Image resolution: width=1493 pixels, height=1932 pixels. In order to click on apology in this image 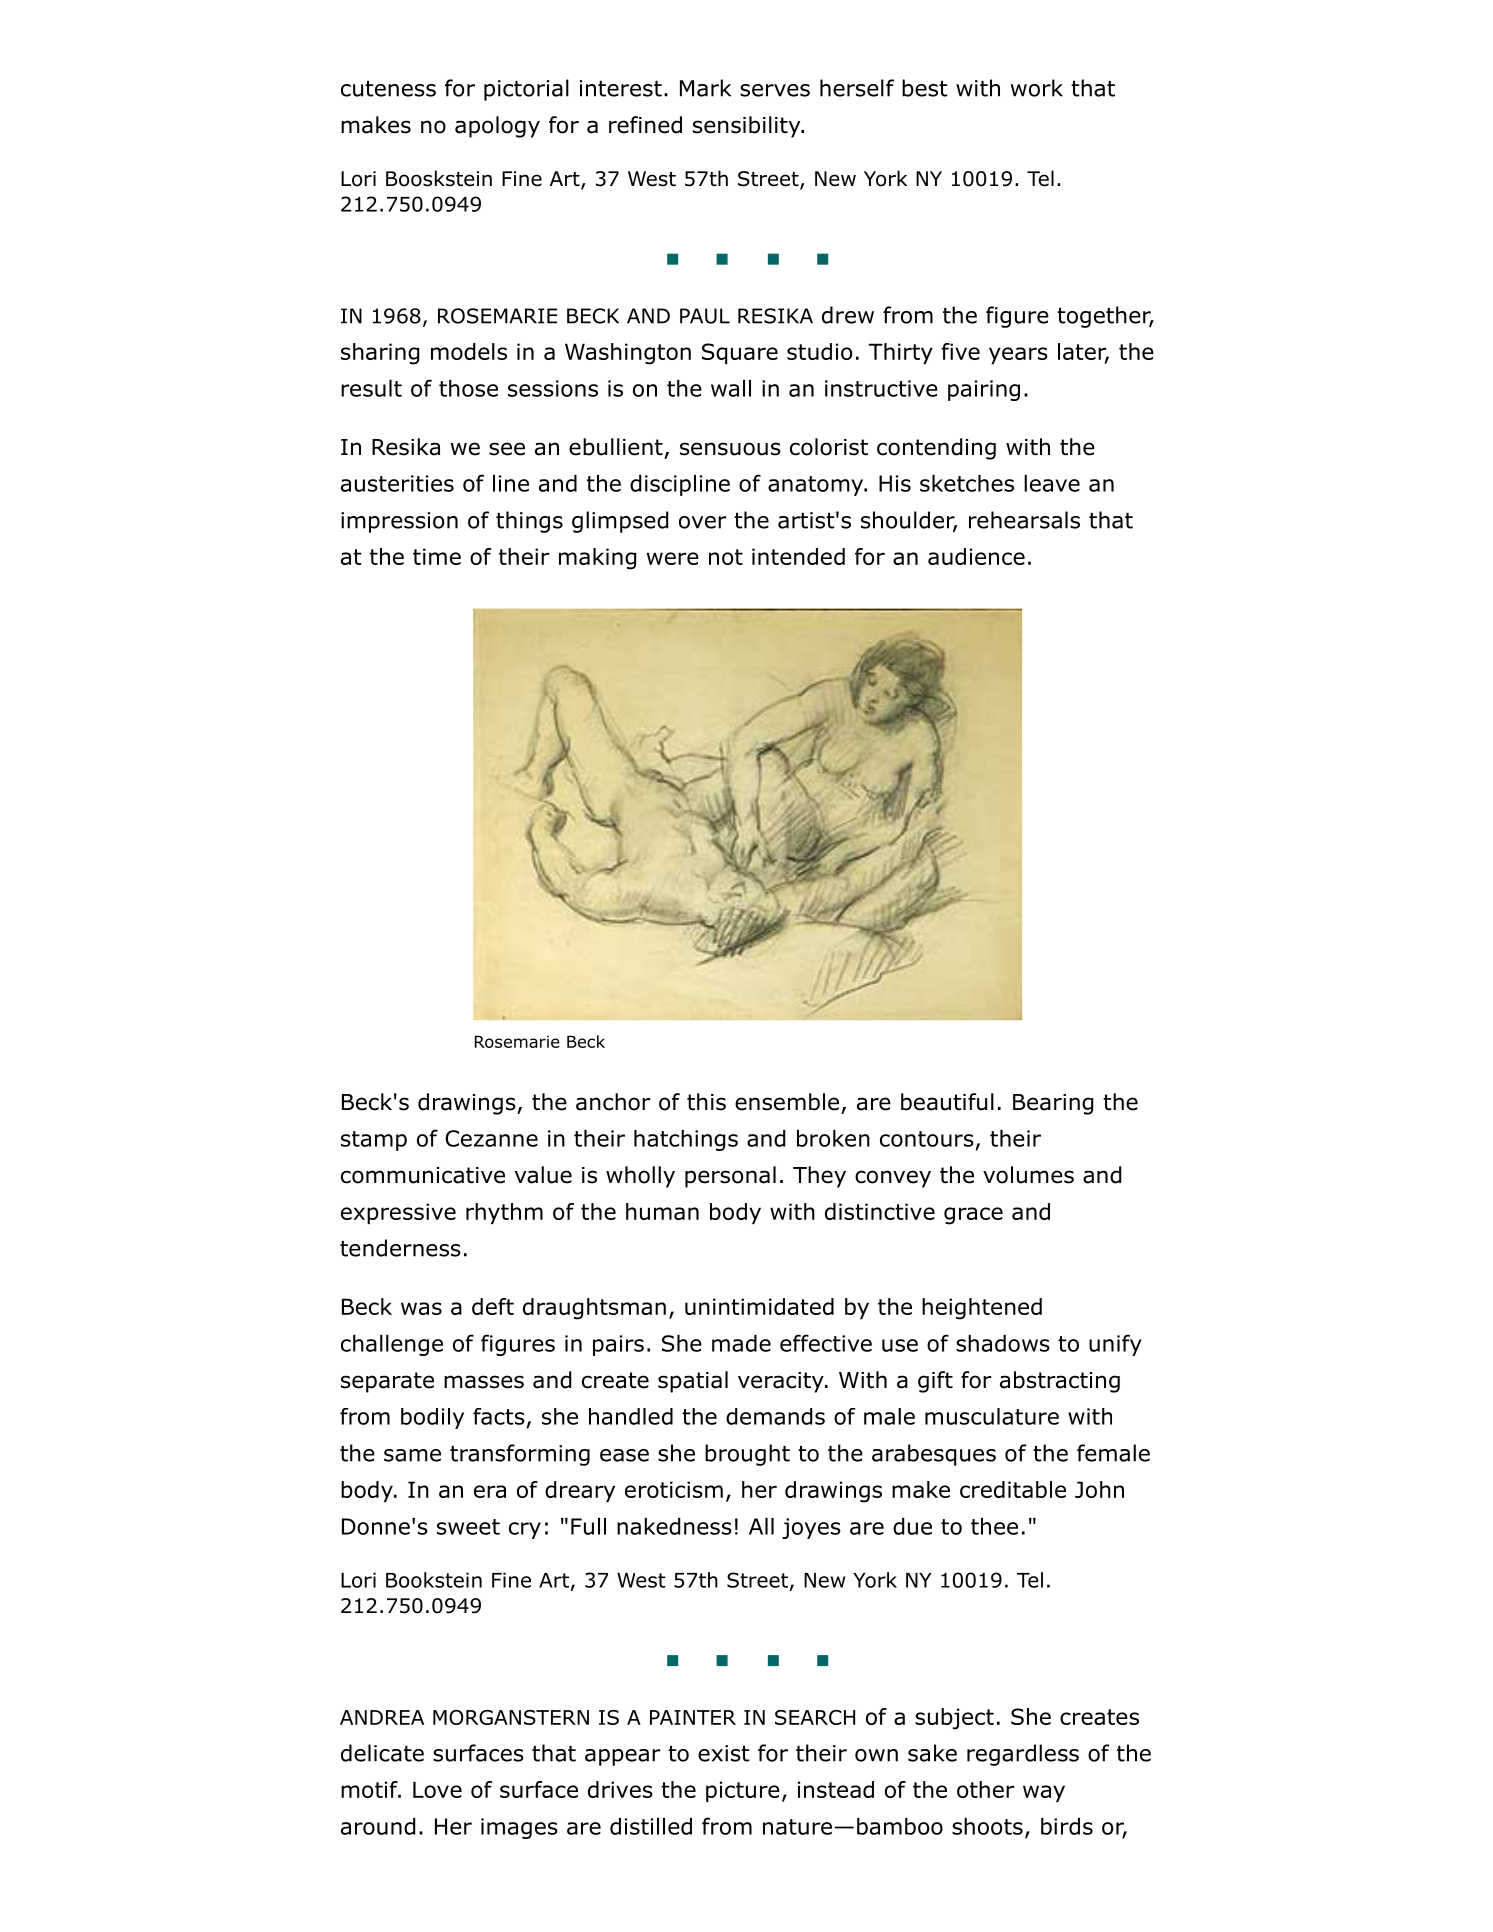, I will do `click(497, 127)`.
